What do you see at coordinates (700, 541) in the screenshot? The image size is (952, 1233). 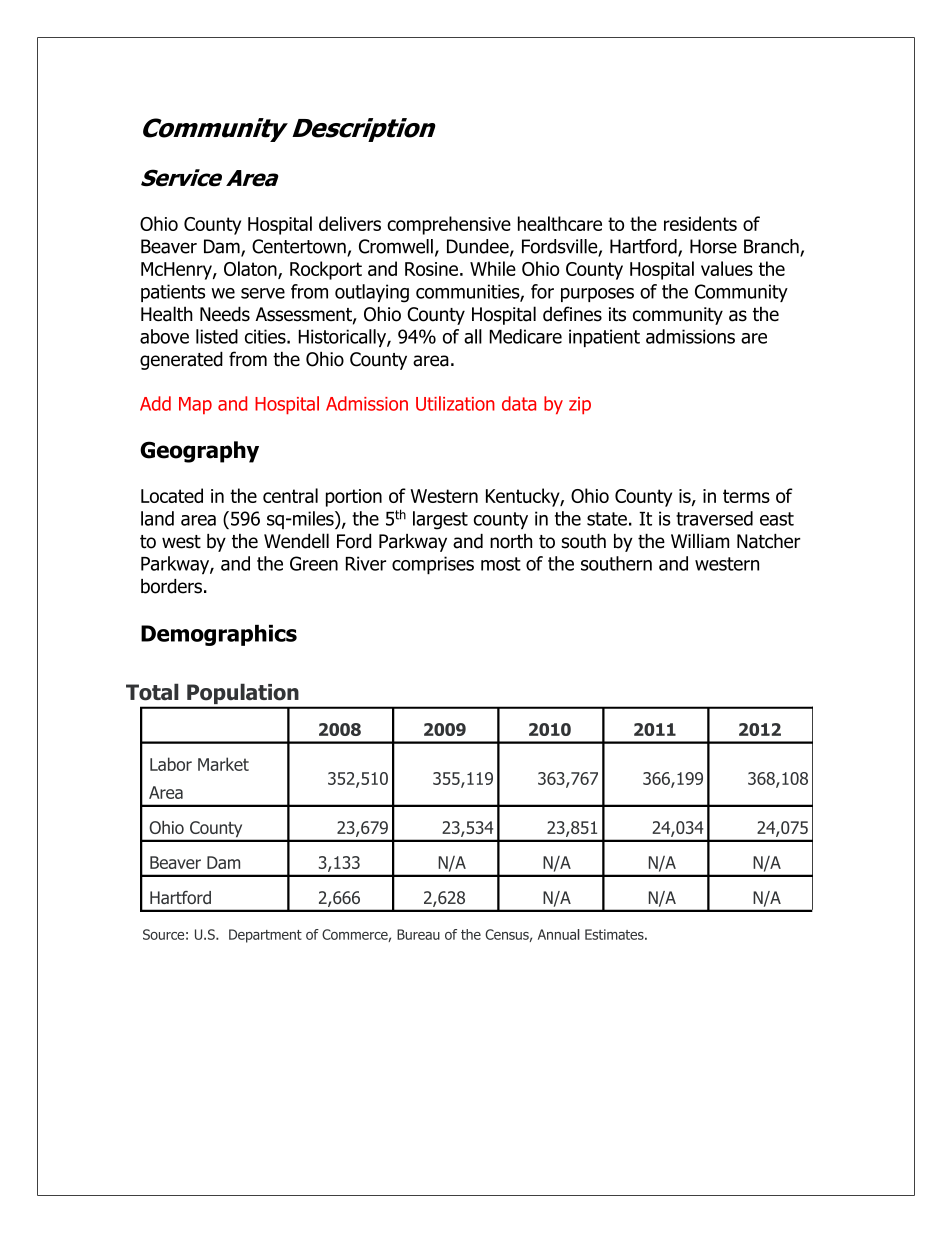 I see `William` at bounding box center [700, 541].
